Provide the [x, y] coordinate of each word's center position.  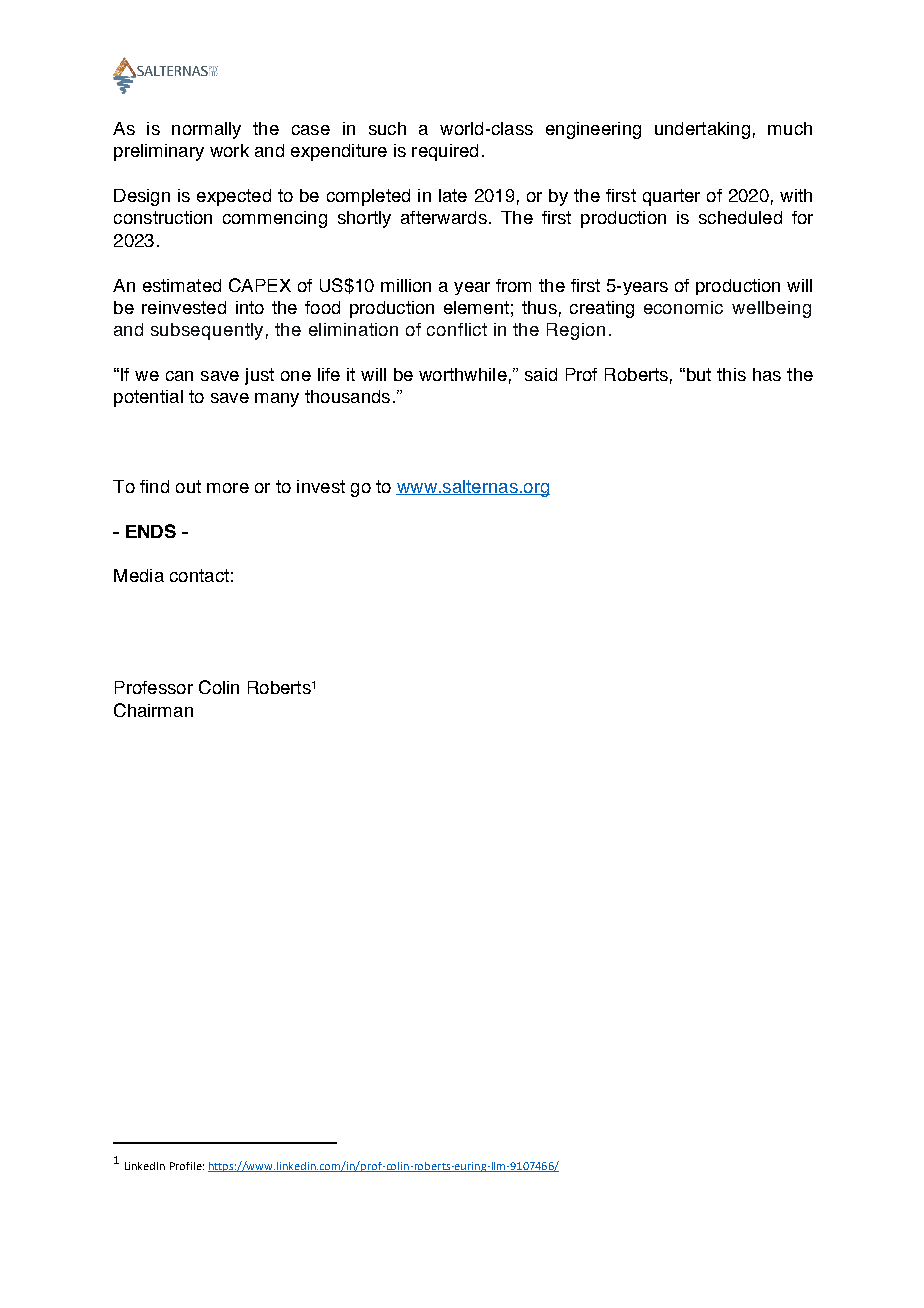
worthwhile [463, 374]
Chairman [153, 710]
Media [139, 575]
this [731, 374]
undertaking [702, 130]
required [445, 152]
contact [199, 575]
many [277, 400]
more [228, 488]
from [513, 285]
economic [683, 307]
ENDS [151, 531]
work [229, 150]
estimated [182, 285]
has [767, 374]
